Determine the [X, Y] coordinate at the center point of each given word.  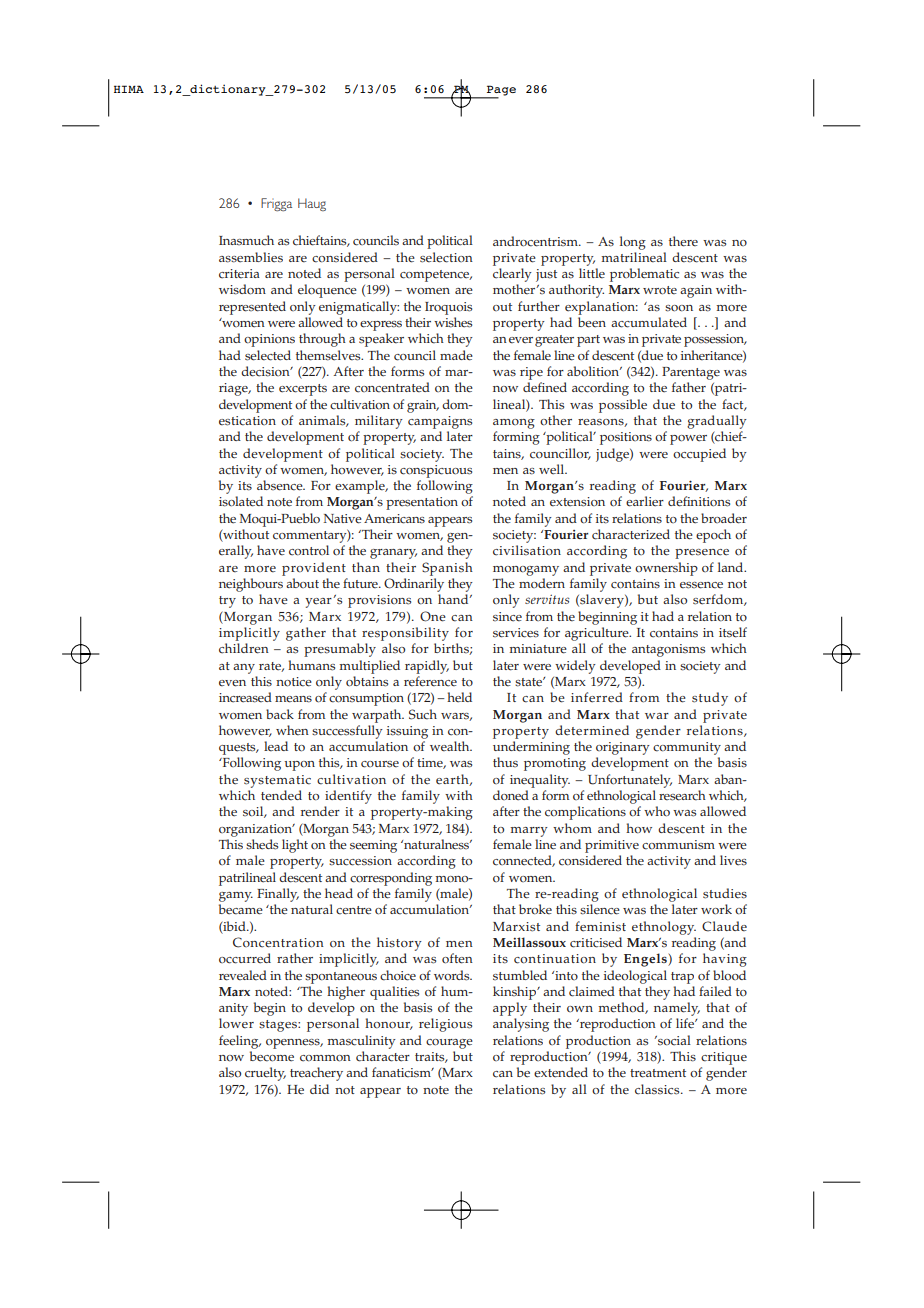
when [292, 730]
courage [449, 1044]
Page [500, 91]
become [272, 1056]
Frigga [276, 204]
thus [505, 762]
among [514, 424]
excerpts [303, 390]
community [687, 748]
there [683, 241]
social [673, 1040]
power [688, 440]
